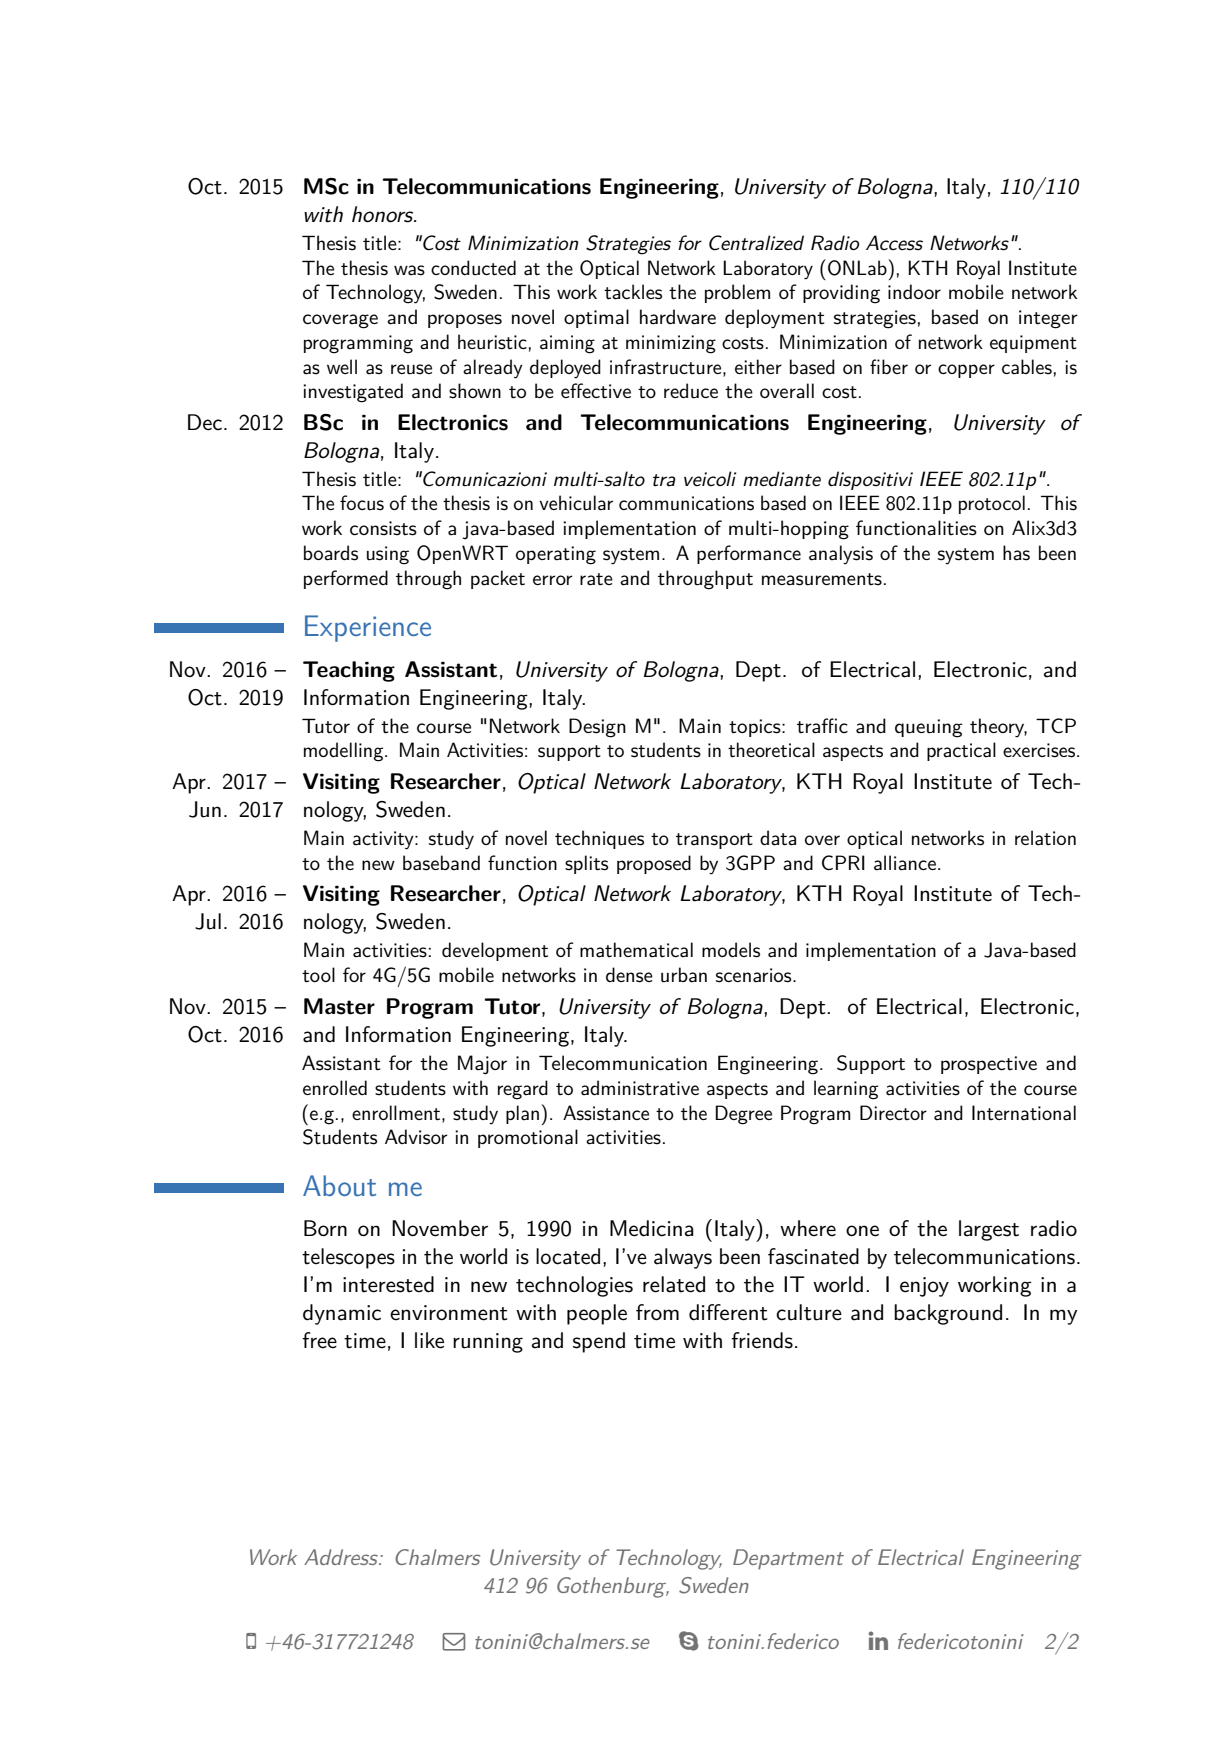 This screenshot has width=1232, height=1742. Describe the element at coordinates (905, 863) in the screenshot. I see `alliance` at that location.
